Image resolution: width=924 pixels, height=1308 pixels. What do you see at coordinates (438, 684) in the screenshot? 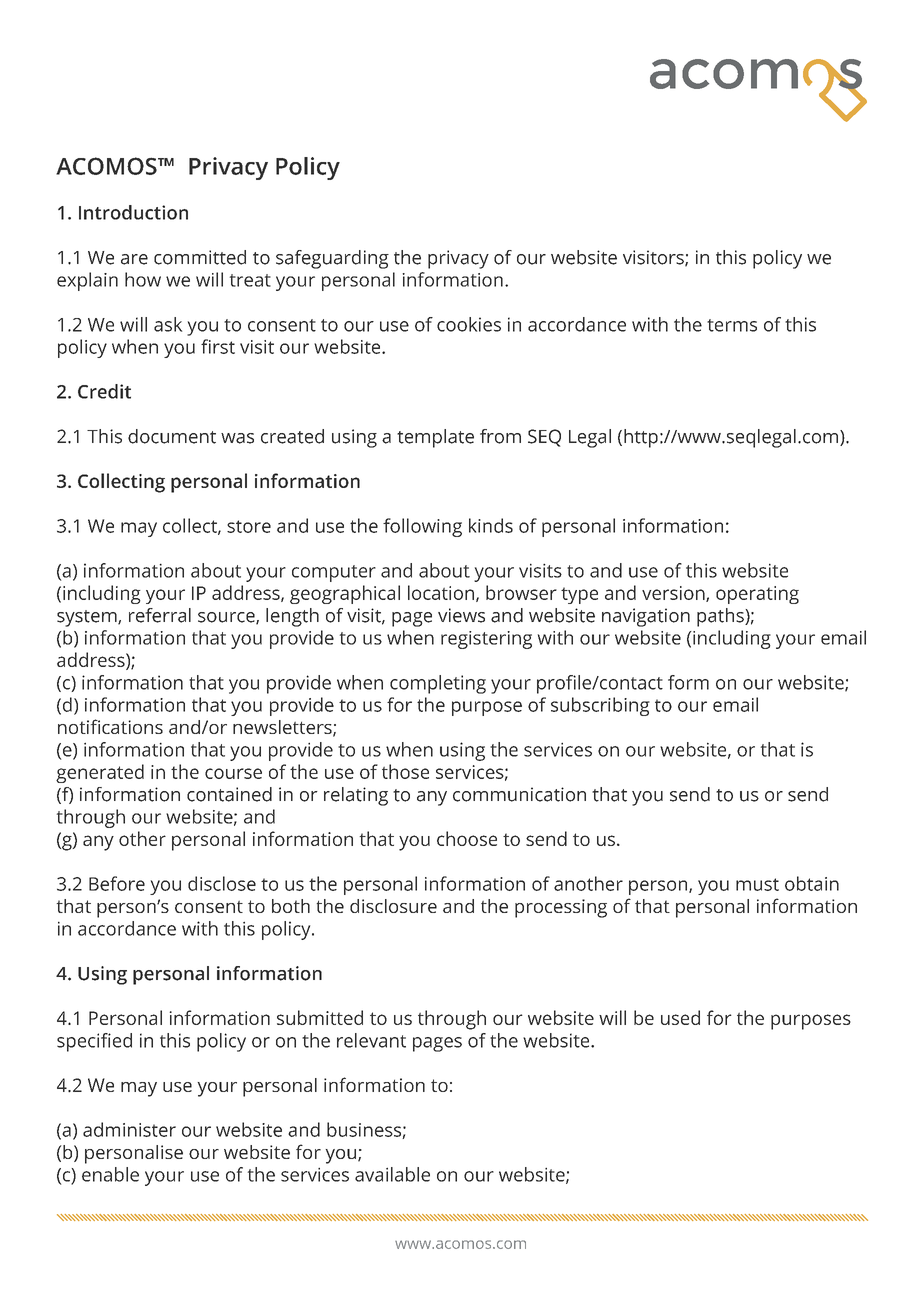
I see `completing` at bounding box center [438, 684].
